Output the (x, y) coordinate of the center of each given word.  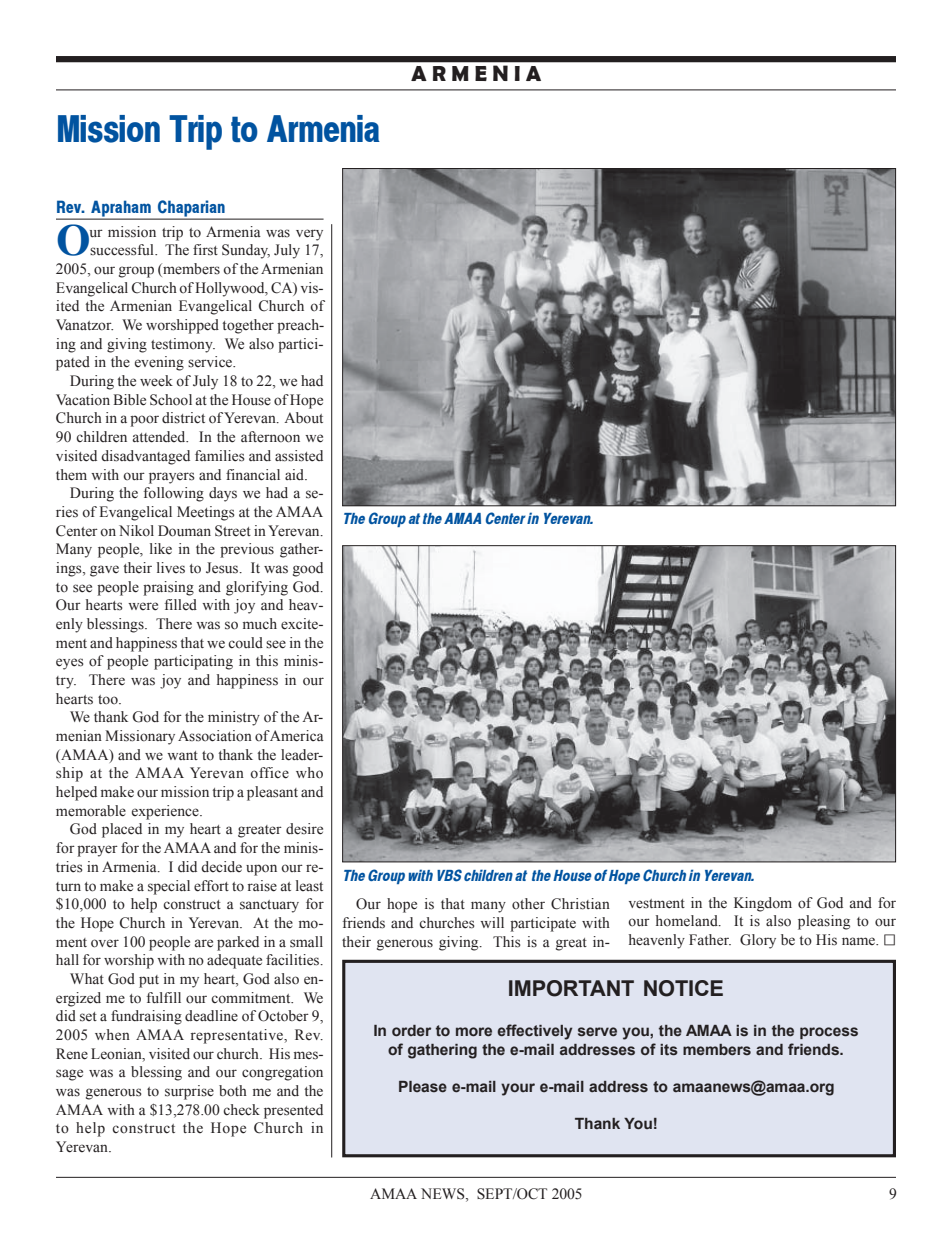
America (296, 736)
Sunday (246, 251)
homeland (688, 921)
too (109, 700)
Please (423, 1087)
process (829, 1033)
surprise (189, 1092)
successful (123, 250)
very (309, 235)
